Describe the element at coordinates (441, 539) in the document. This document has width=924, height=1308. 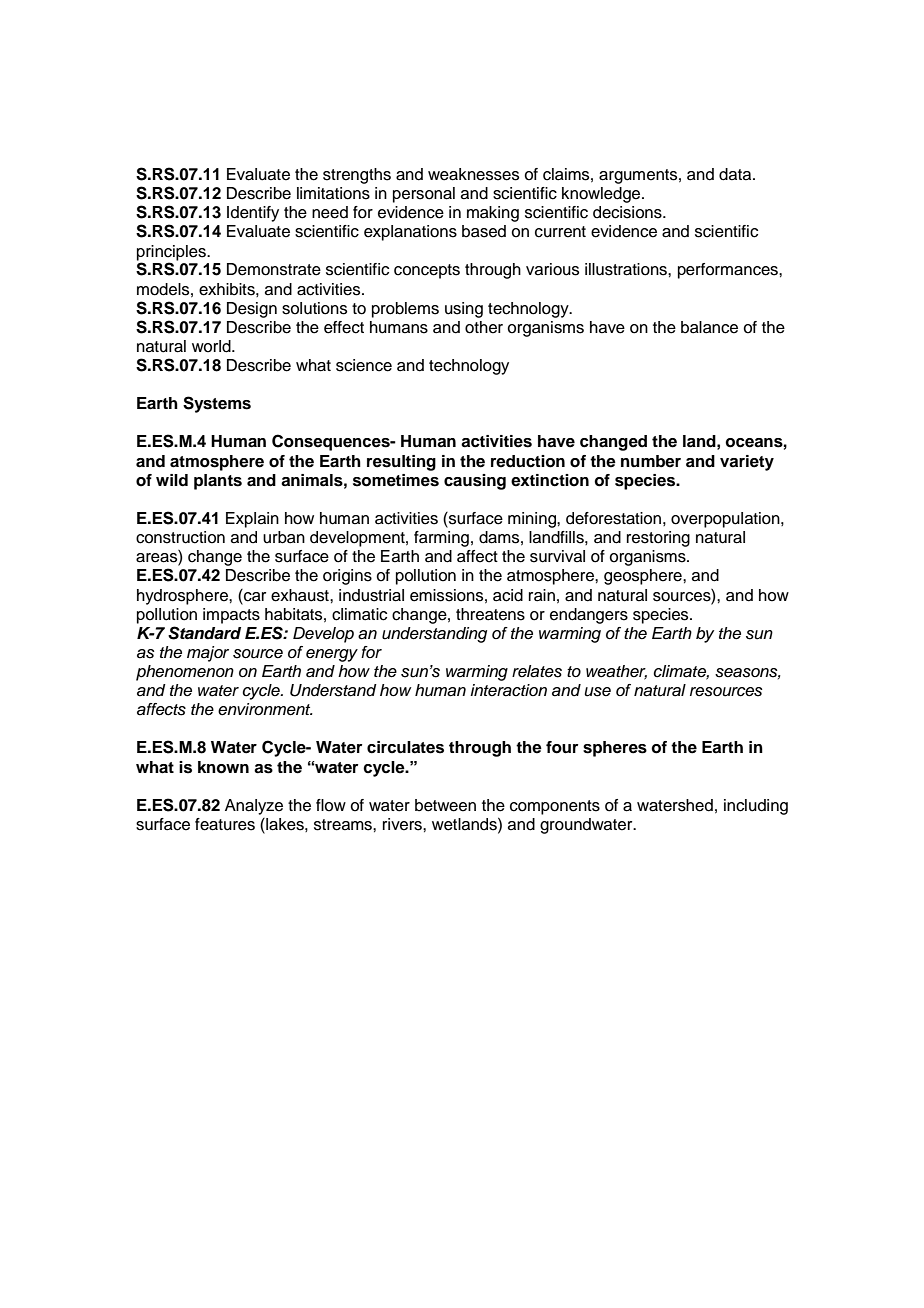
I see `farming` at that location.
